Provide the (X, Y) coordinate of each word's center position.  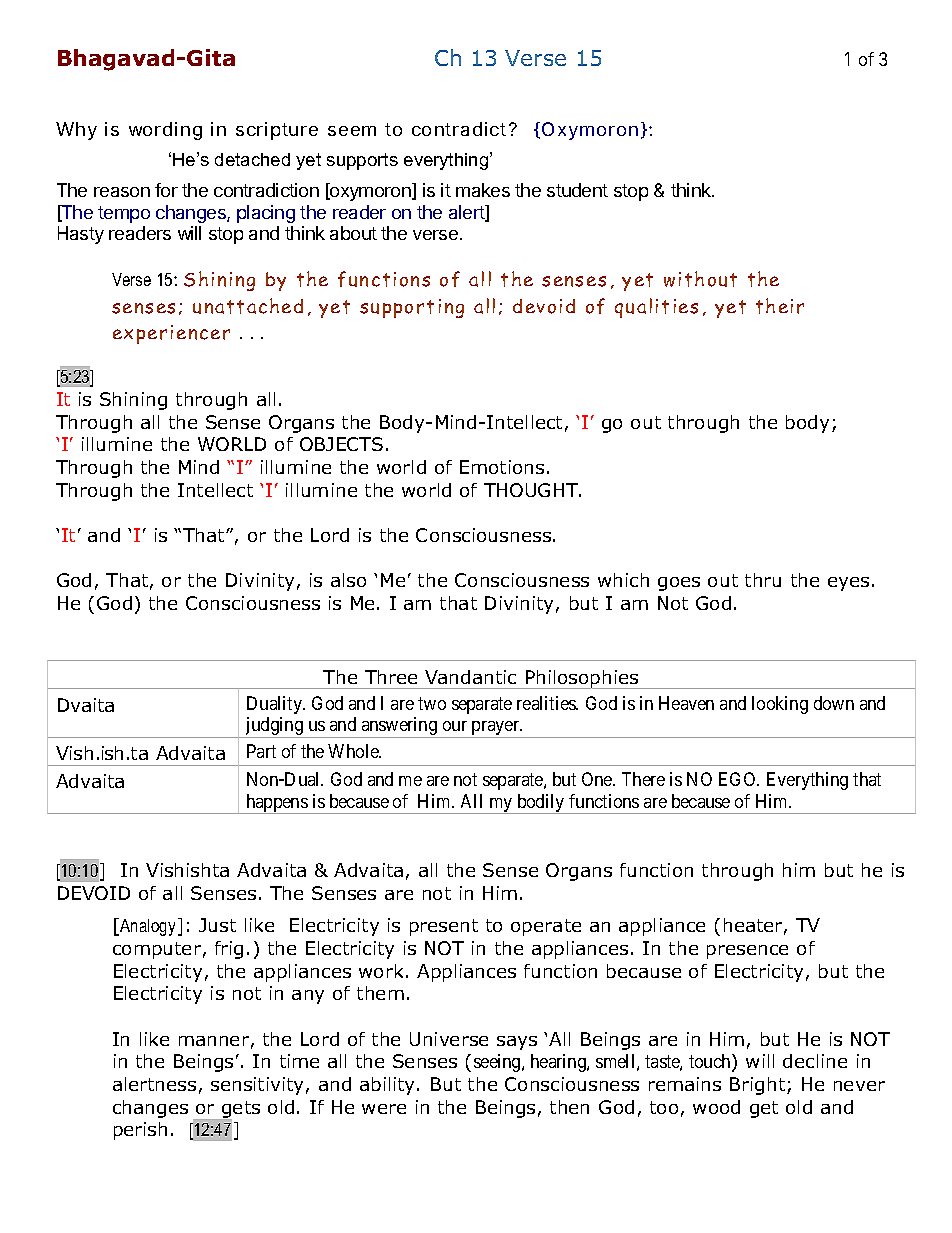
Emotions (502, 467)
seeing (498, 1063)
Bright (759, 1086)
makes (483, 190)
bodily (541, 804)
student (577, 190)
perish (140, 1131)
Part (261, 751)
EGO (739, 779)
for (166, 190)
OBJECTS (341, 444)
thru (763, 580)
